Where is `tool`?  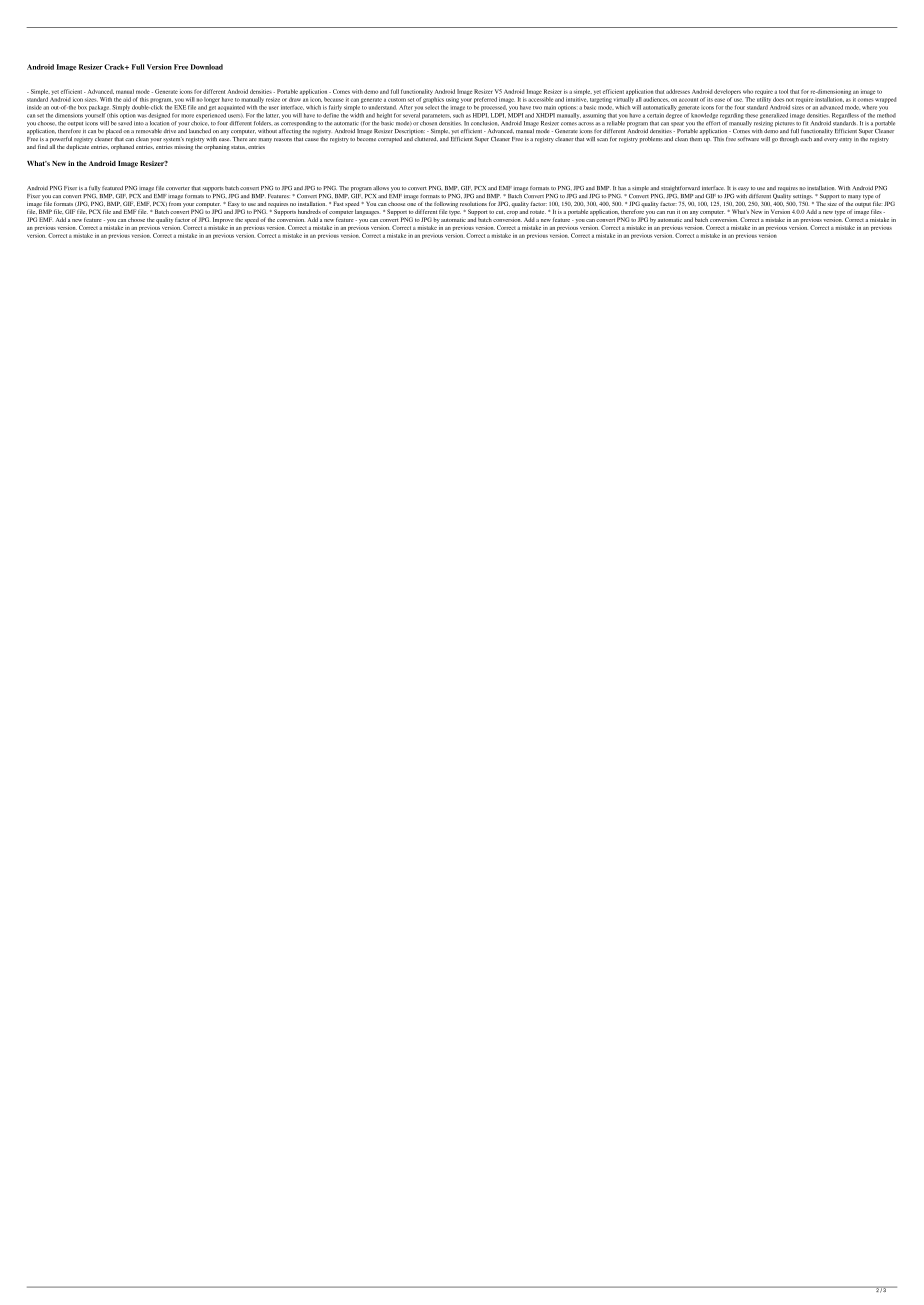 tool is located at coordinates (783, 91).
